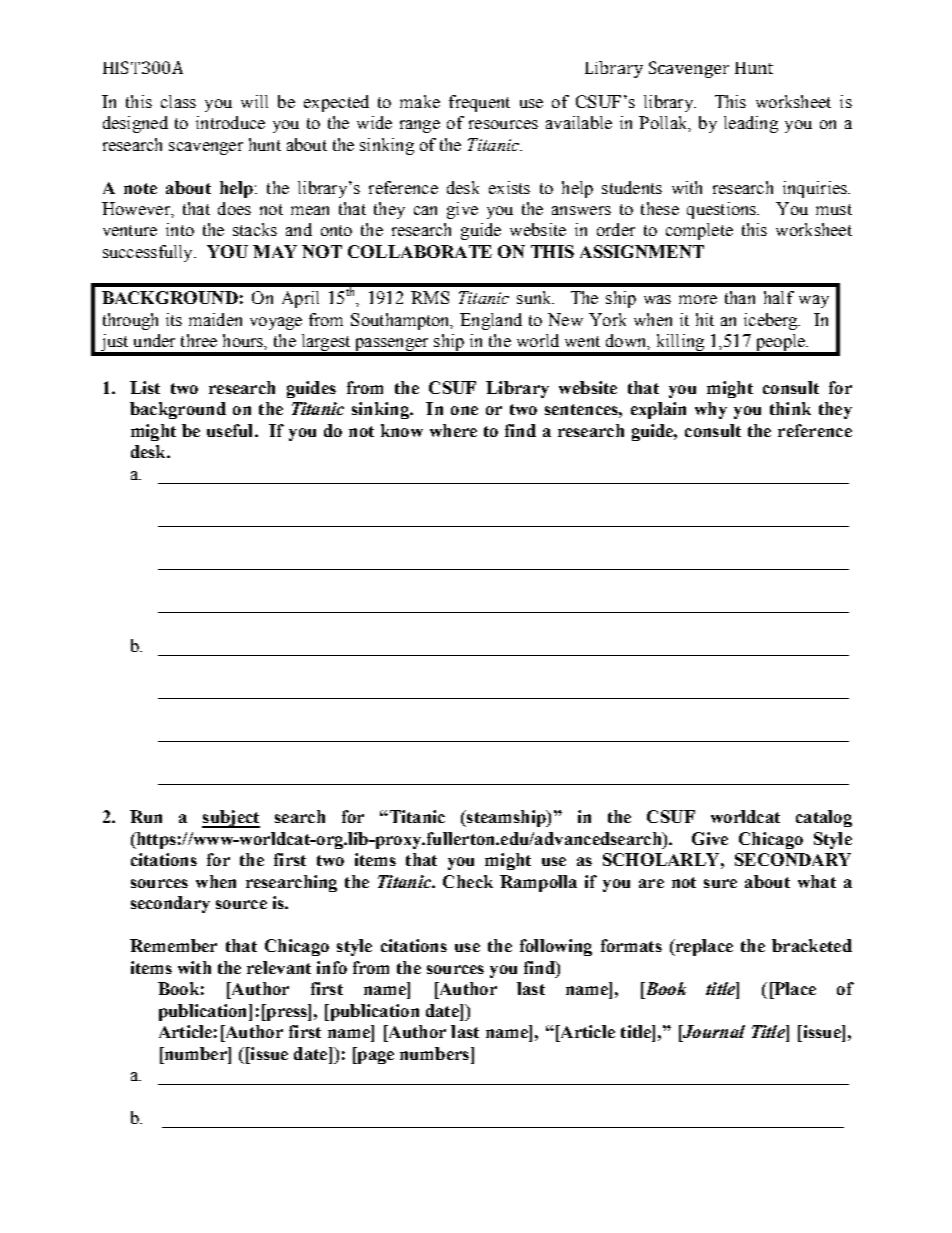  I want to click on leading, so click(751, 124).
